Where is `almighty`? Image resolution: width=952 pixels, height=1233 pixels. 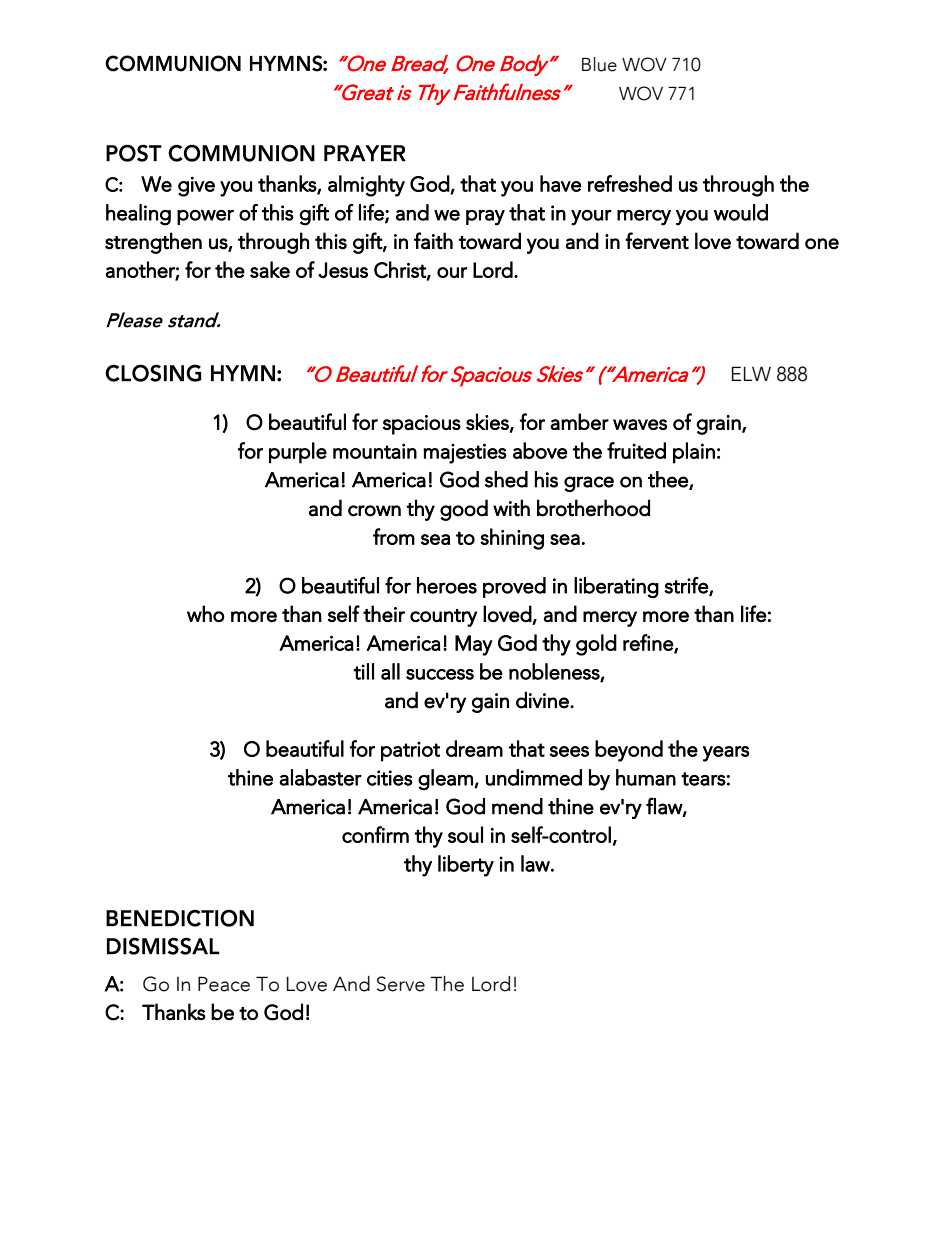
almighty is located at coordinates (366, 186).
